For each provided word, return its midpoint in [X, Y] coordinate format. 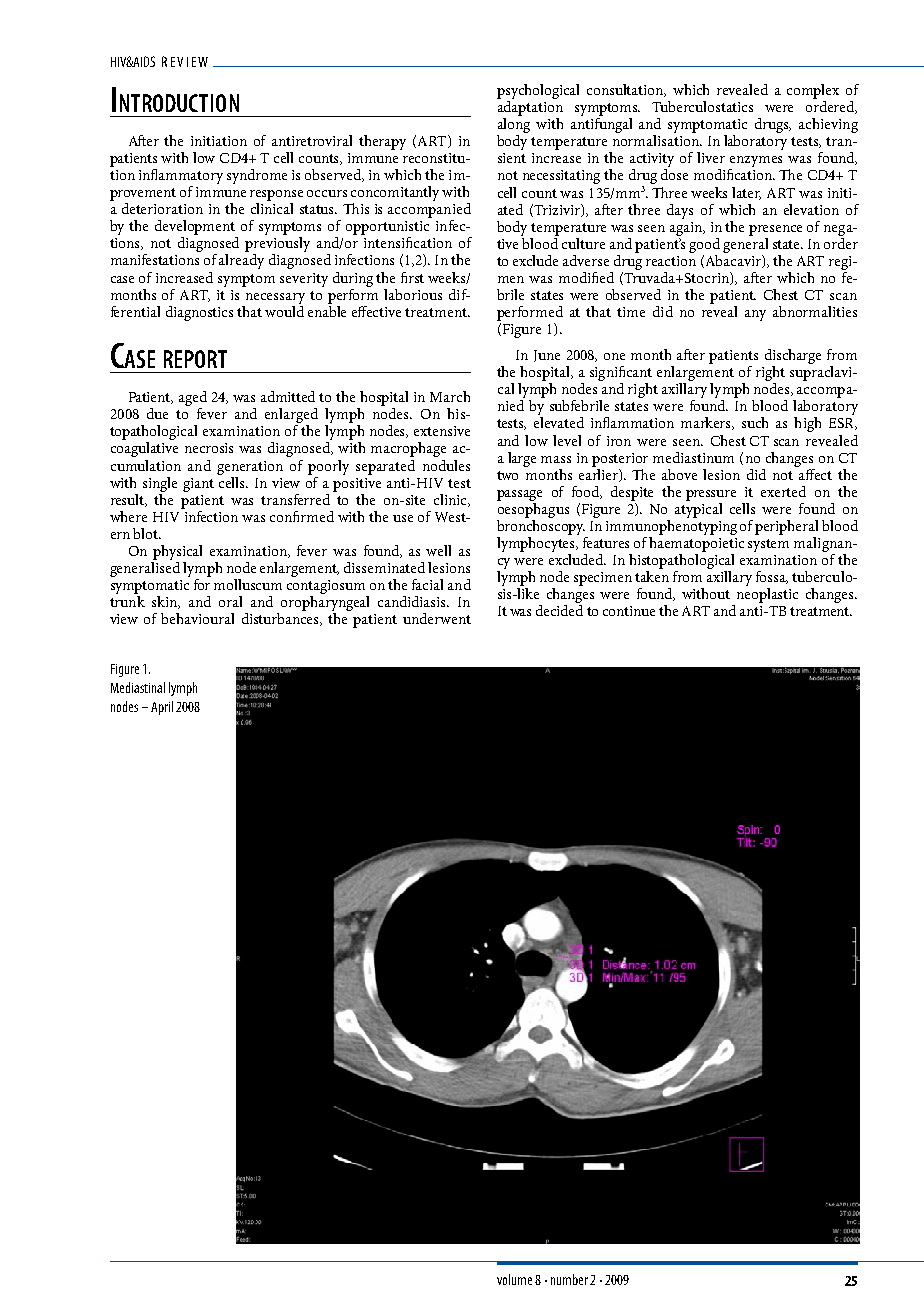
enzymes [755, 163]
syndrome [257, 176]
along [513, 127]
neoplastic [767, 595]
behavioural [197, 618]
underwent [437, 618]
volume [514, 1279]
